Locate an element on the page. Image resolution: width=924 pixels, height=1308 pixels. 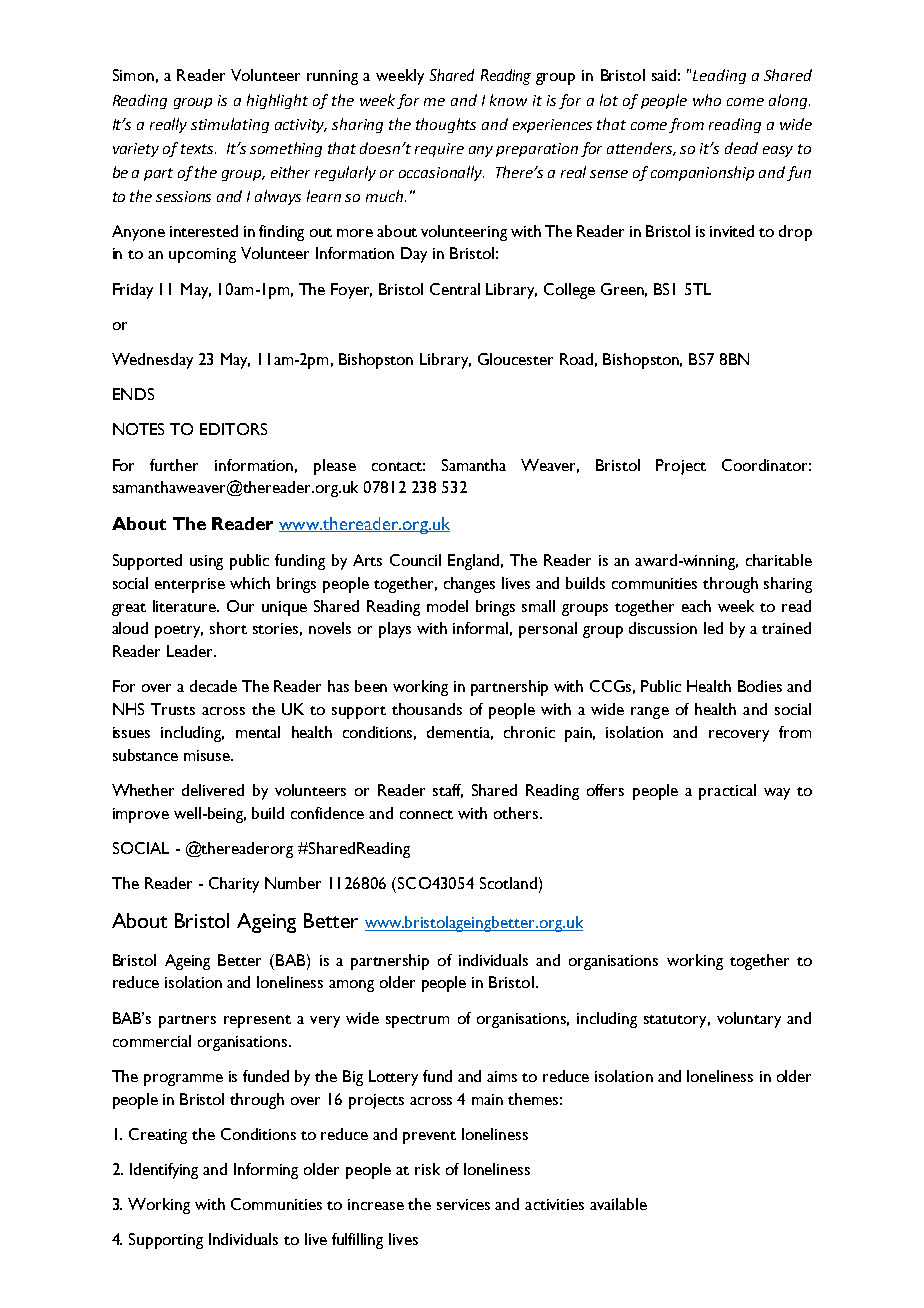
stimulating is located at coordinates (230, 125).
